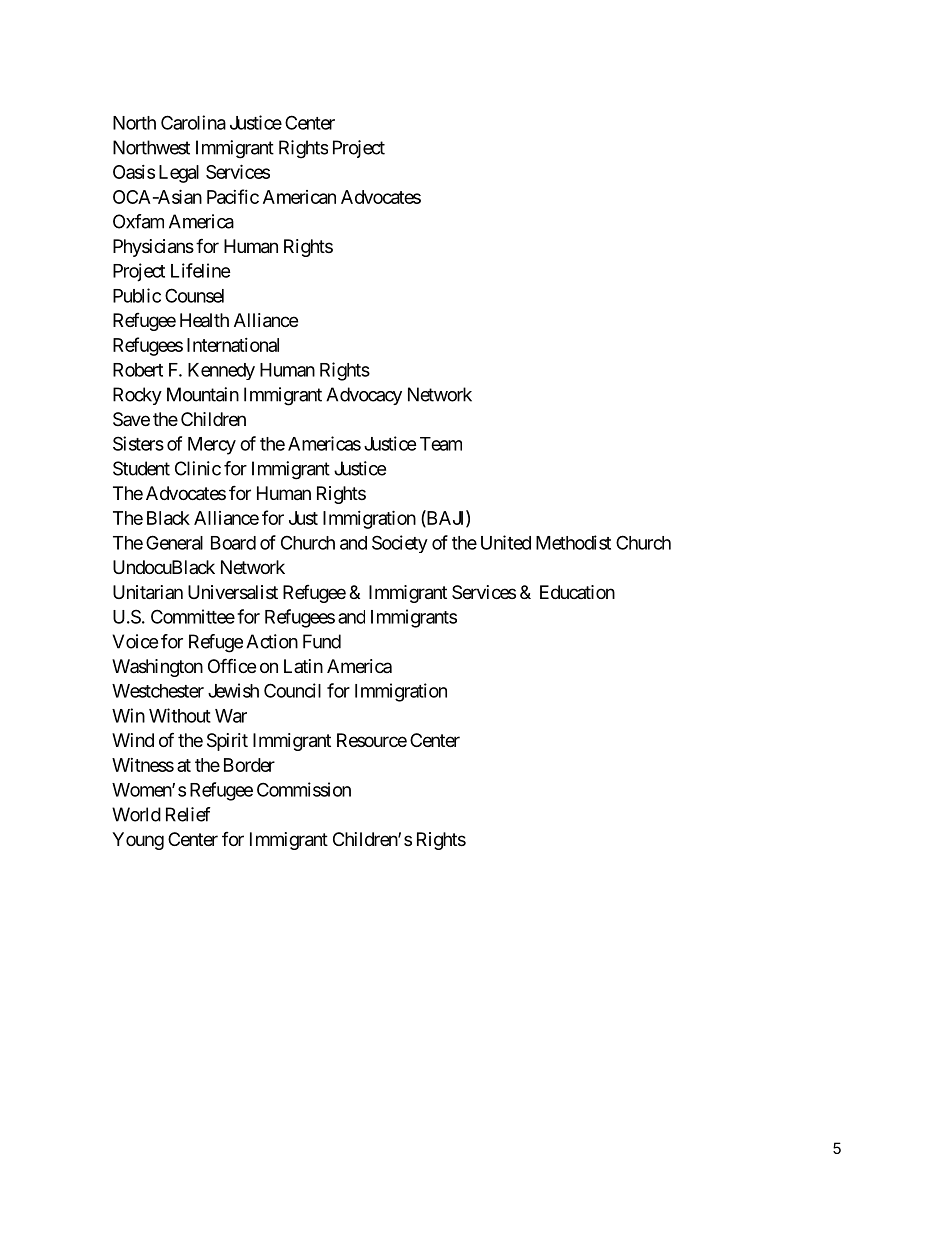  What do you see at coordinates (441, 444) in the screenshot?
I see `Team` at bounding box center [441, 444].
